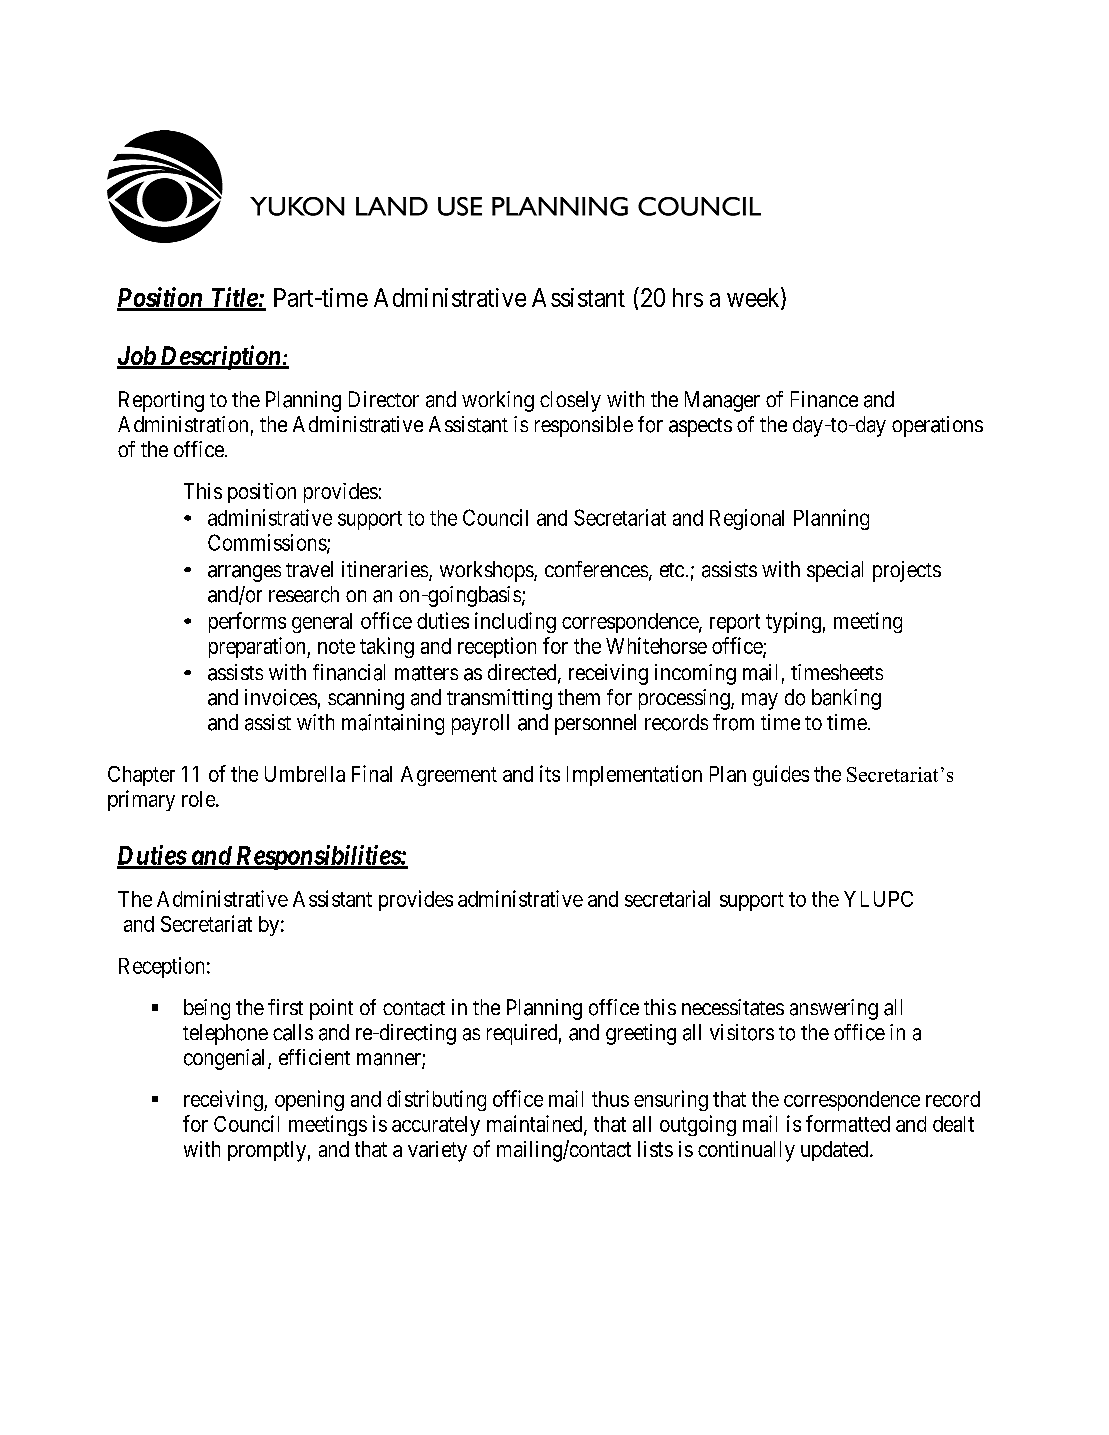 This screenshot has width=1109, height=1435. I want to click on secretarial, so click(667, 898).
